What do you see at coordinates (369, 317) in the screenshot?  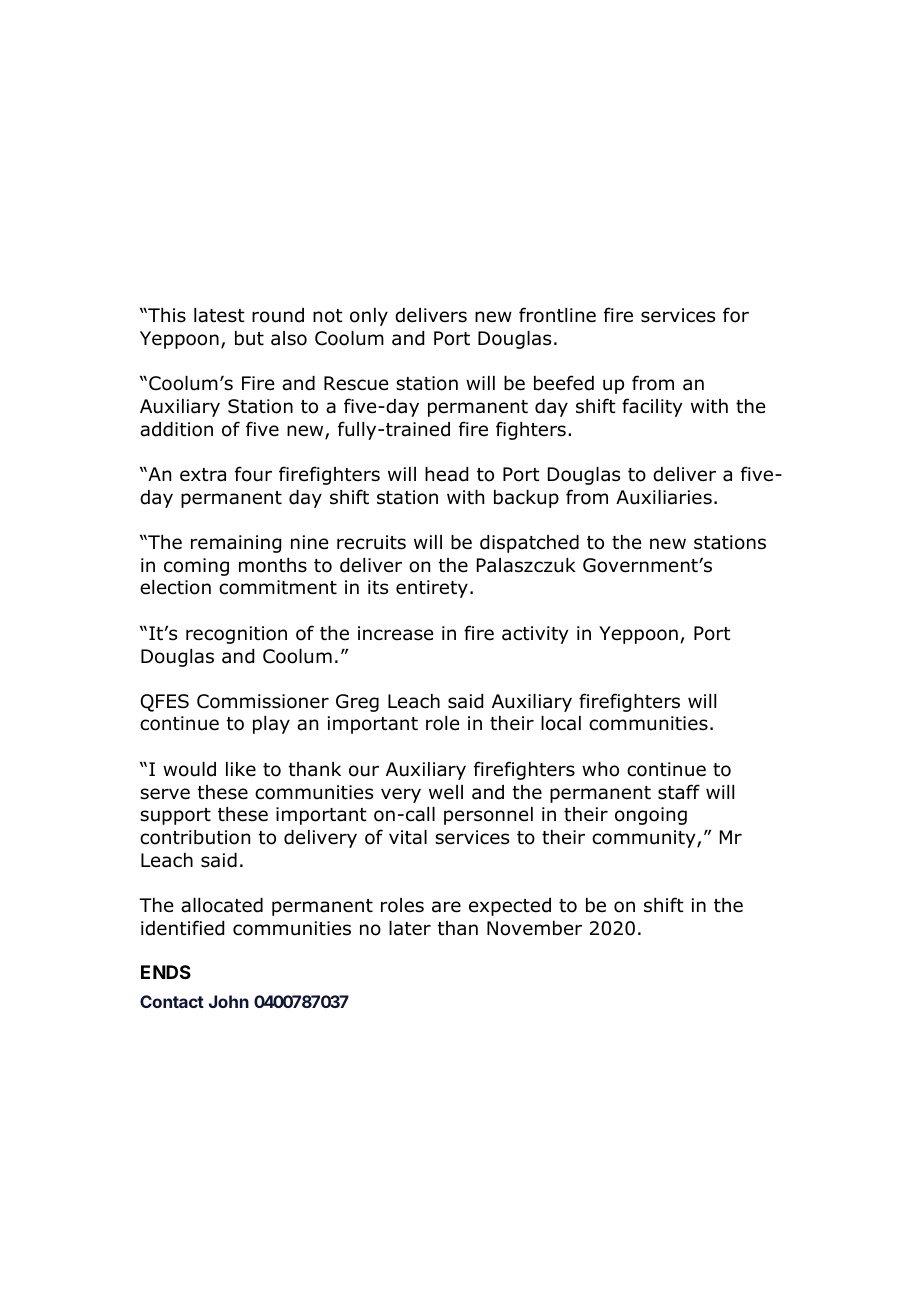 I see `only` at bounding box center [369, 317].
